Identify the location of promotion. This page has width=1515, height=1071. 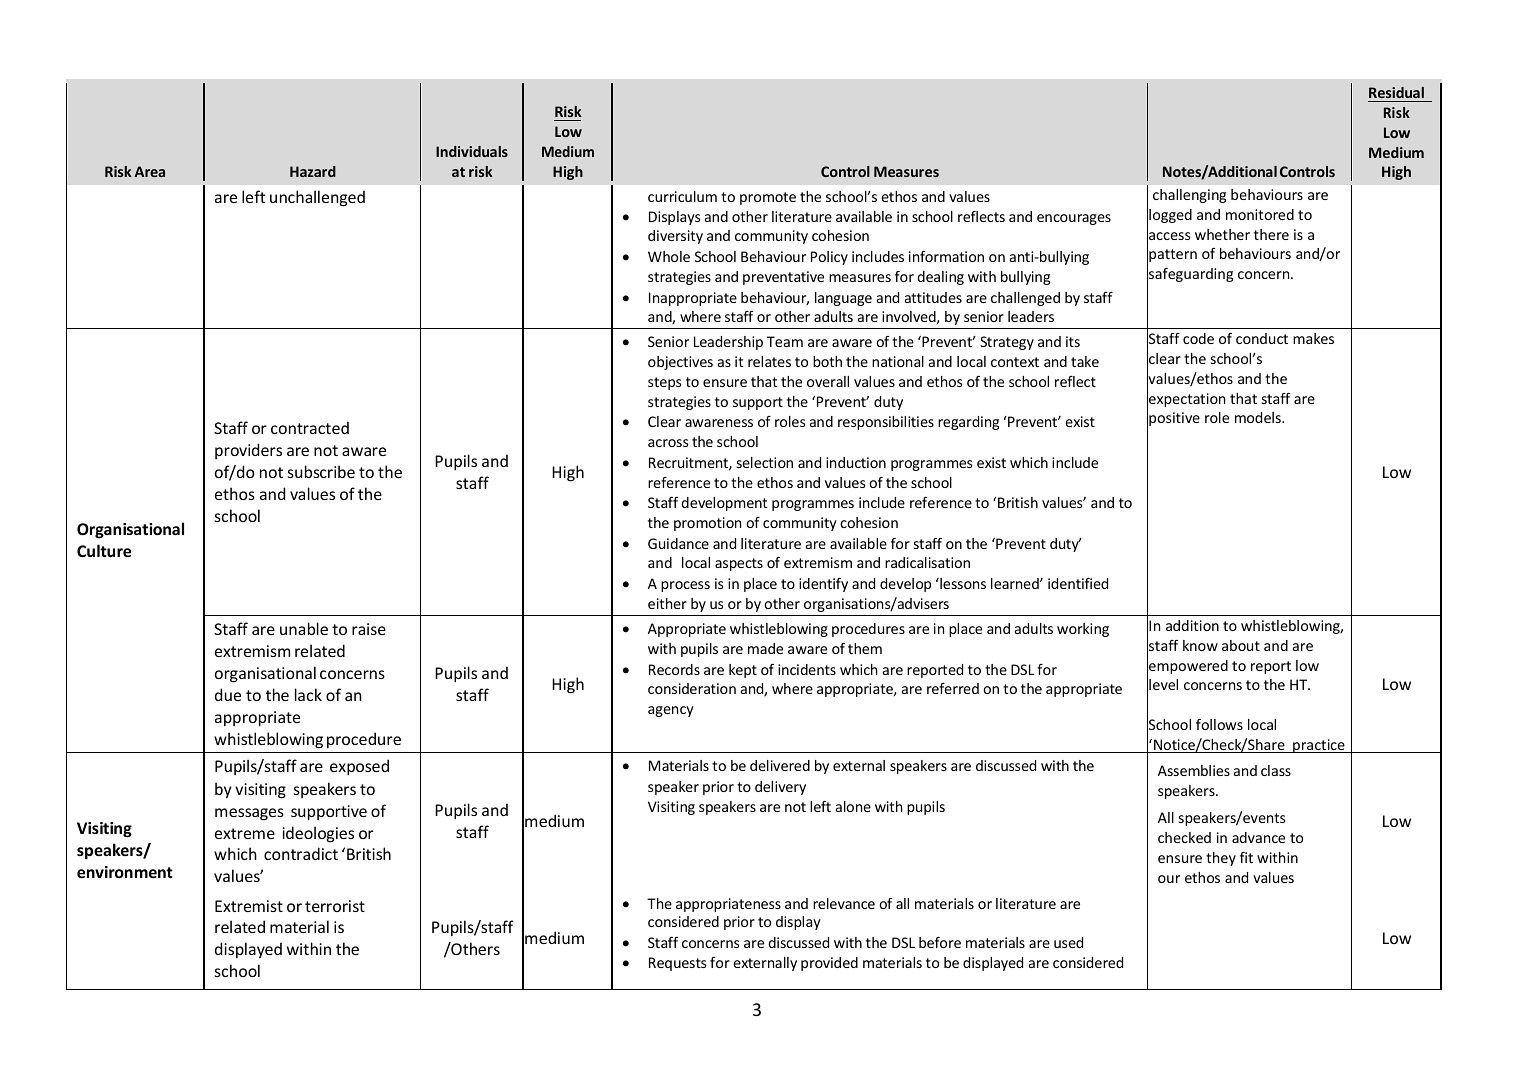
(707, 524).
